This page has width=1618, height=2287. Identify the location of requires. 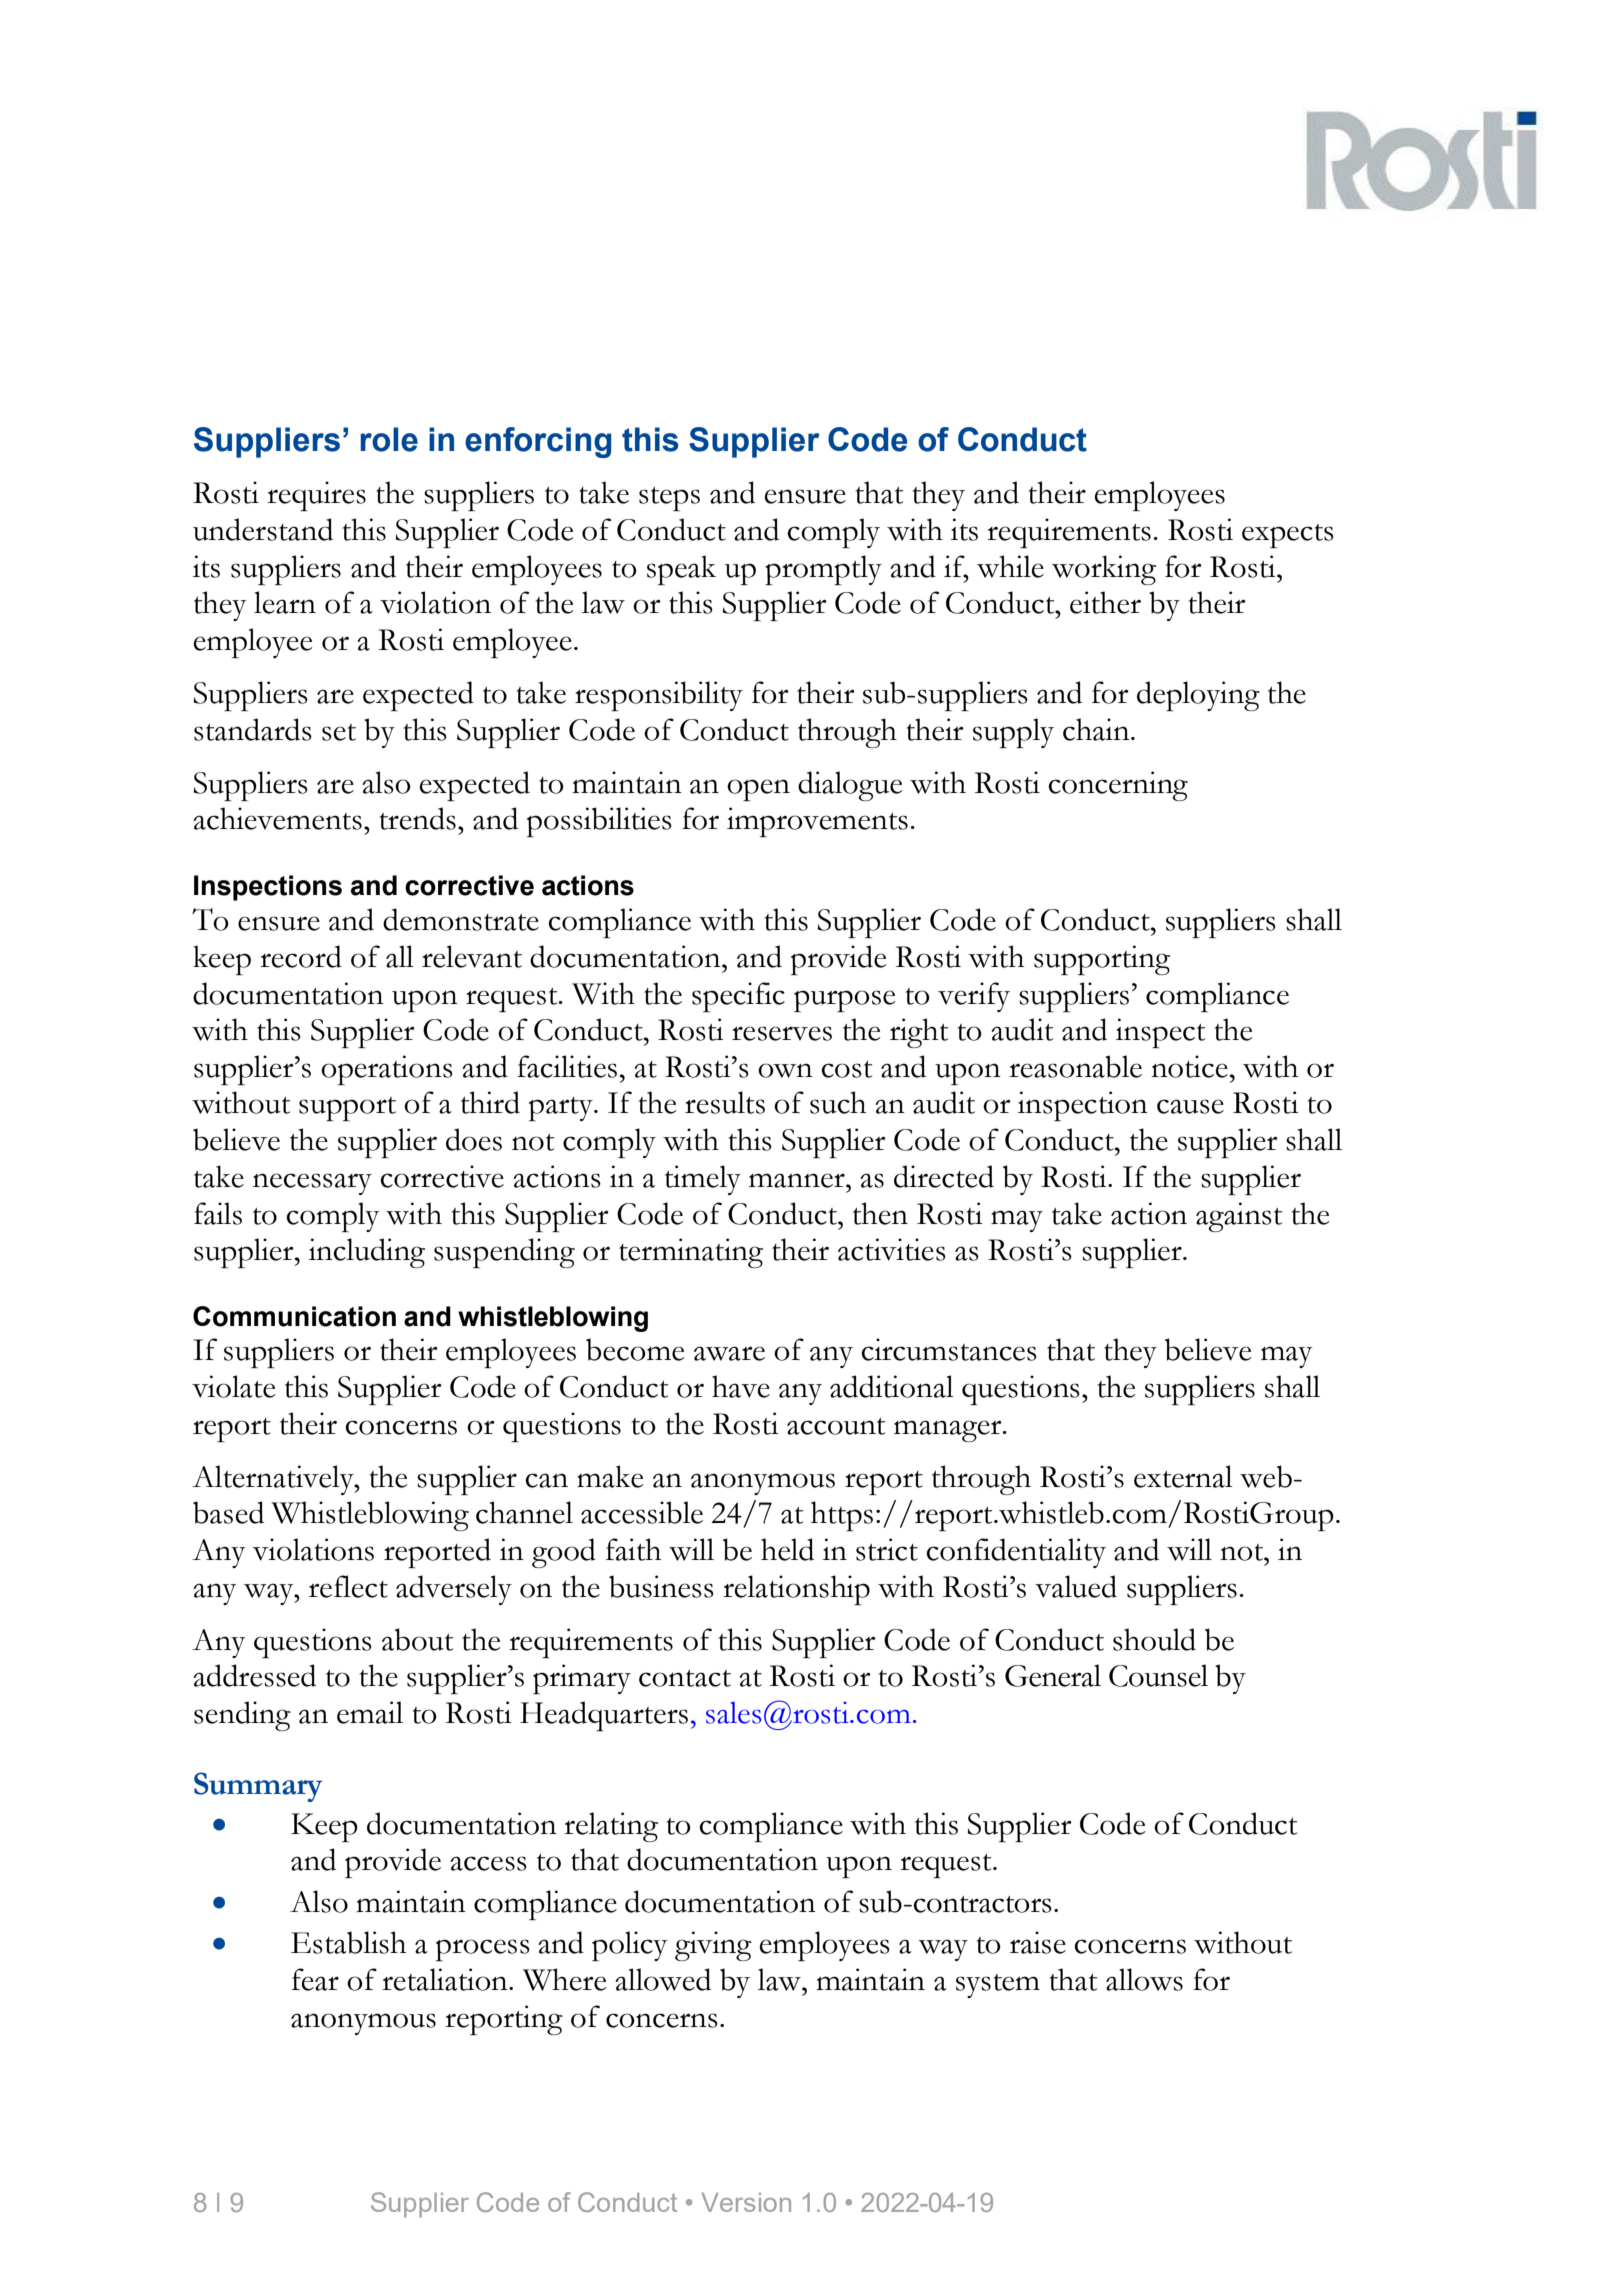
(316, 496).
